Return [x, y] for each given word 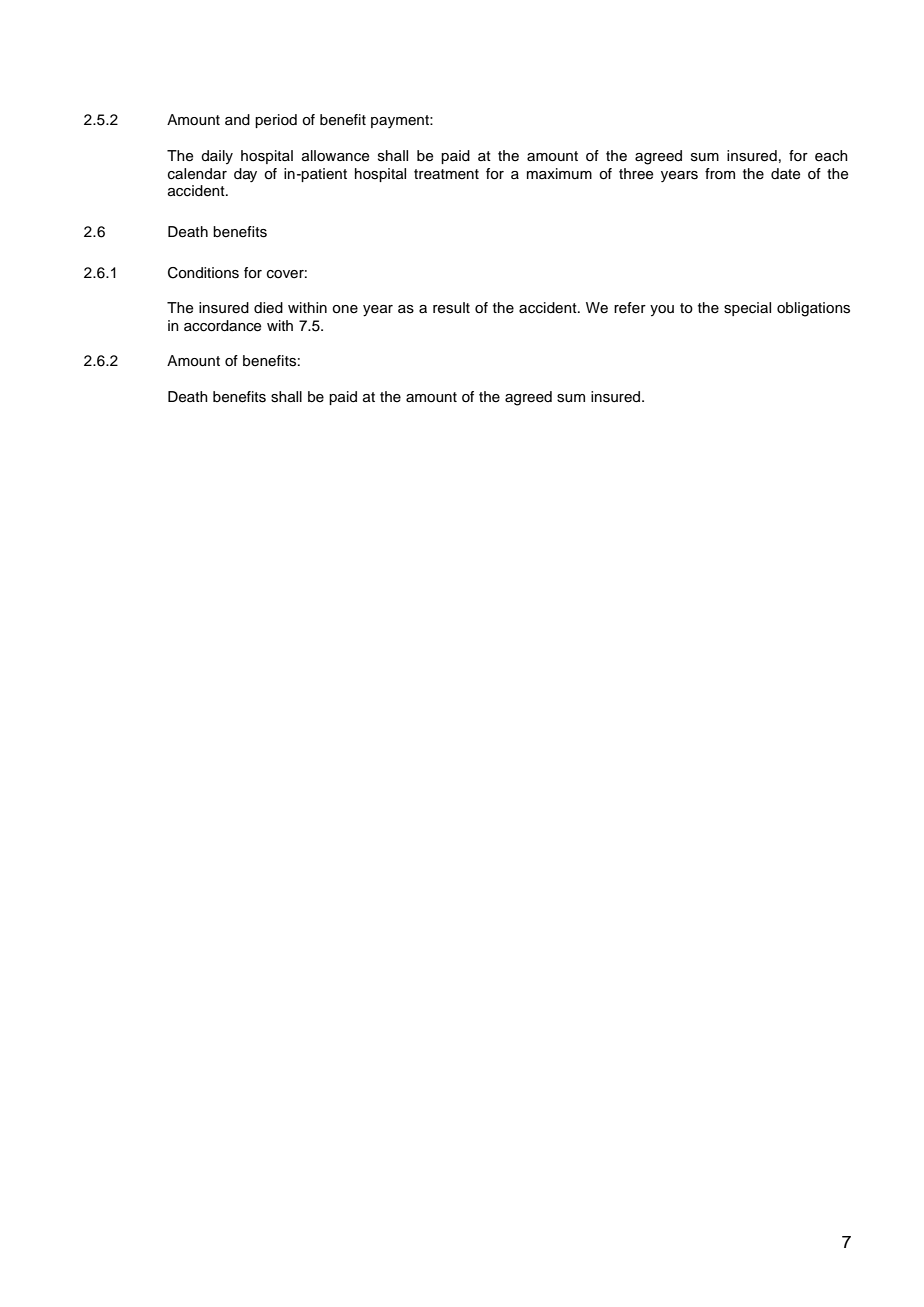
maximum [559, 173]
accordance [222, 326]
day [245, 175]
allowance [335, 156]
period [276, 121]
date [785, 174]
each [831, 156]
